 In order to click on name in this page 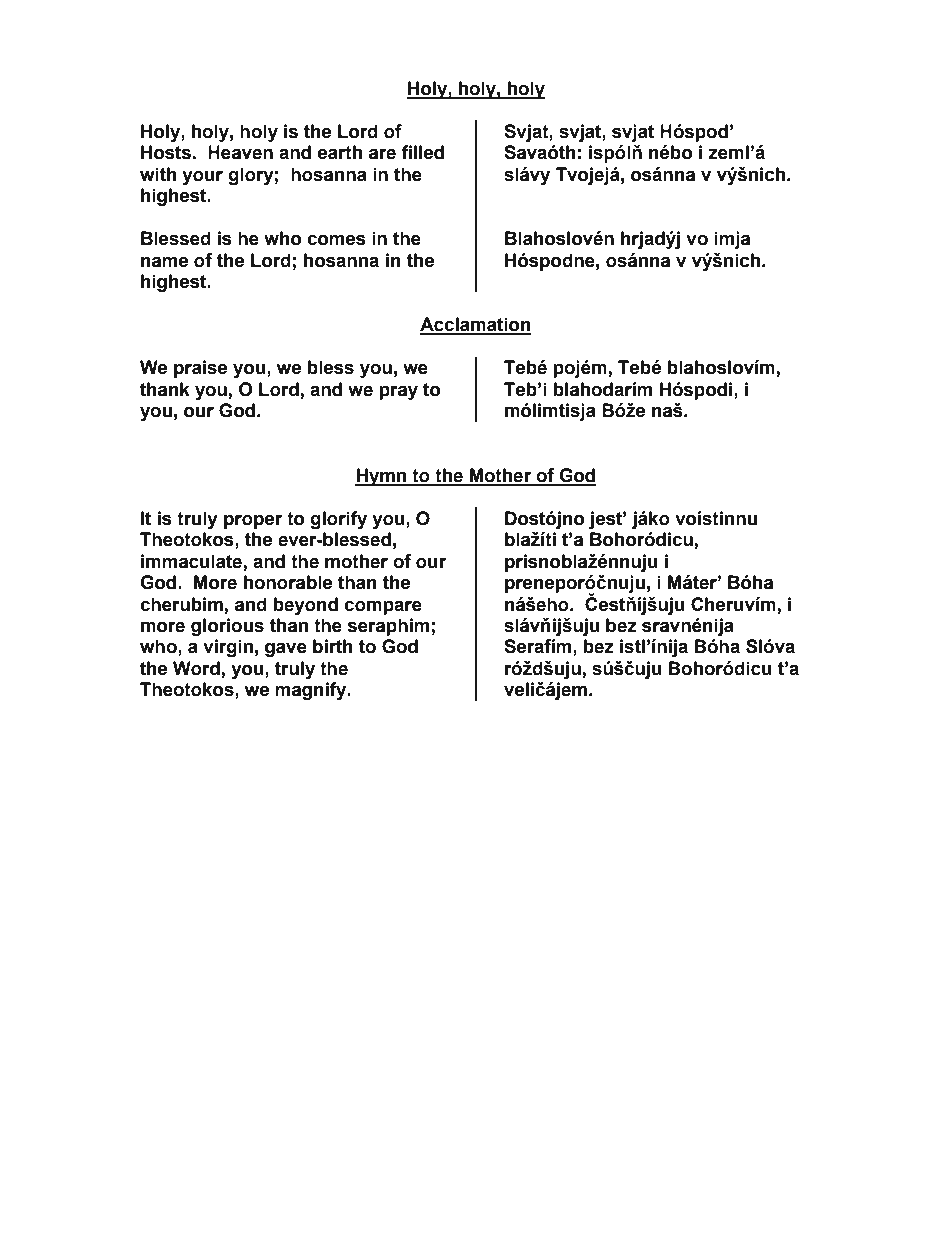, I will do `click(164, 262)`.
